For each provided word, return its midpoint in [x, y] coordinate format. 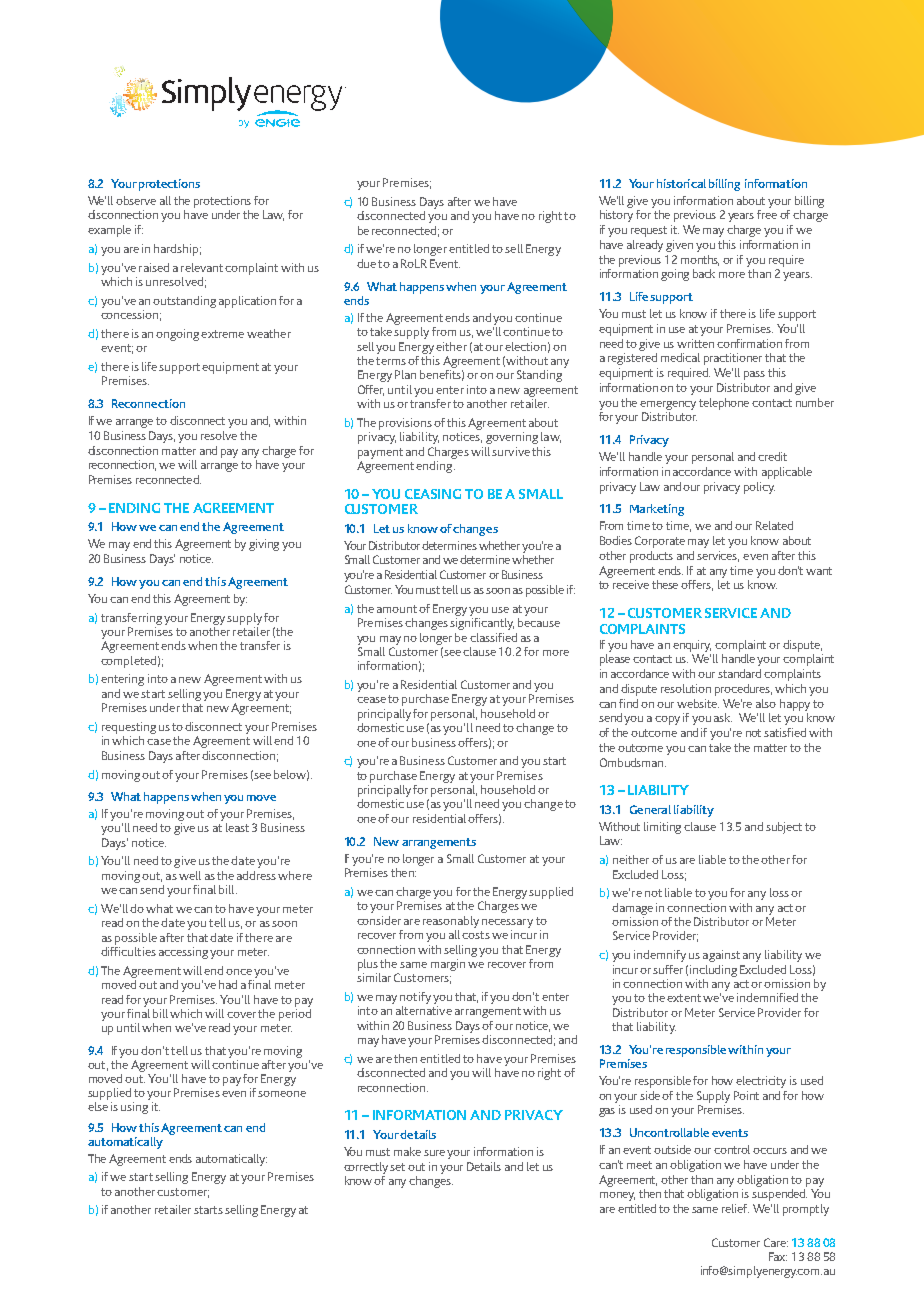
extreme [222, 334]
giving [264, 545]
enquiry [692, 646]
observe [136, 200]
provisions [405, 424]
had [228, 984]
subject [784, 828]
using [134, 1108]
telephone [724, 404]
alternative [424, 1010]
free [767, 214]
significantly [482, 622]
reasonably [451, 922]
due [366, 263]
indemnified [767, 997]
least [237, 827]
